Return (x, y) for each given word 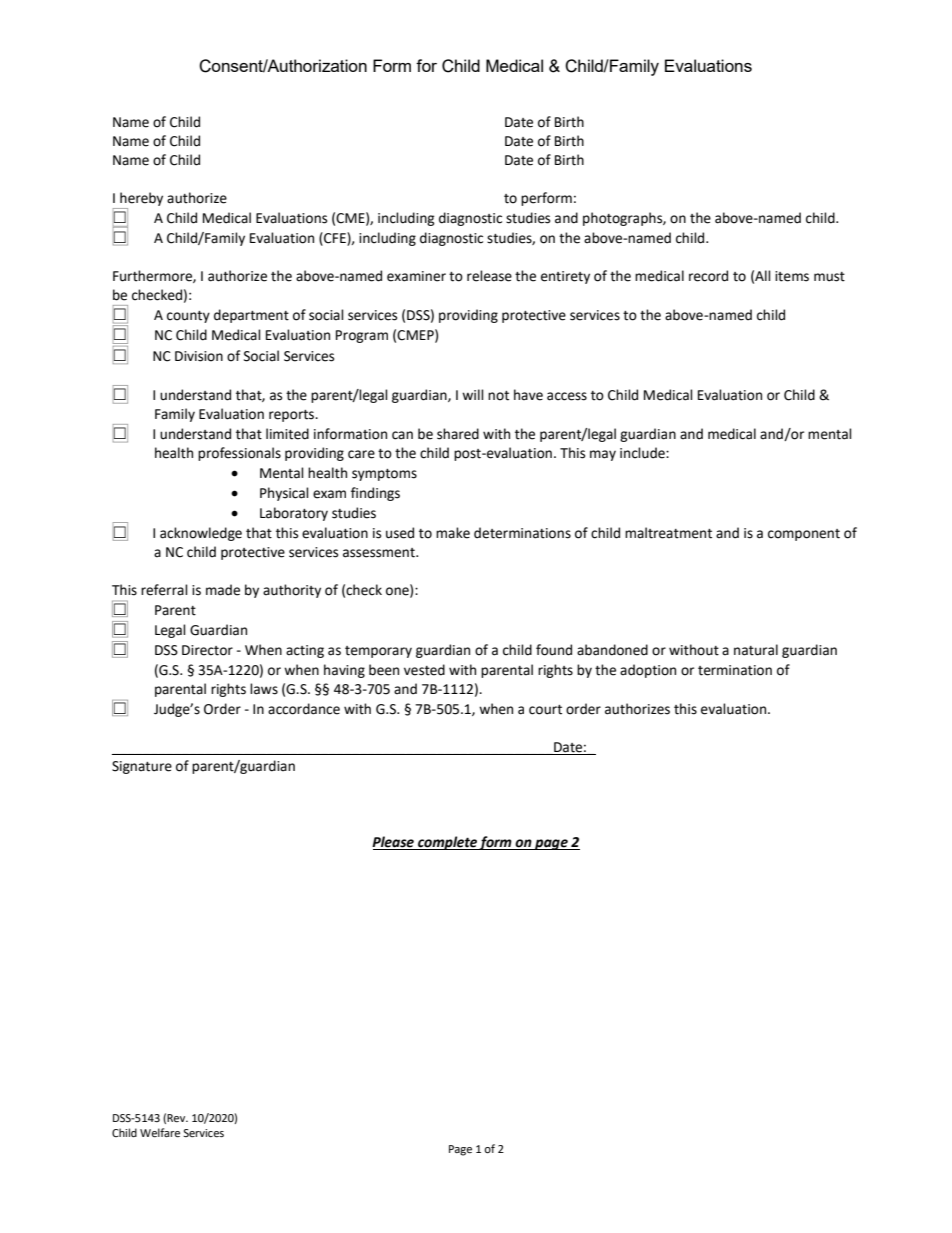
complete (447, 843)
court (545, 710)
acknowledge (201, 534)
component (804, 535)
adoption (648, 671)
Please (394, 843)
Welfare (160, 1133)
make (453, 533)
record (708, 276)
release (489, 276)
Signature (142, 767)
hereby (141, 199)
